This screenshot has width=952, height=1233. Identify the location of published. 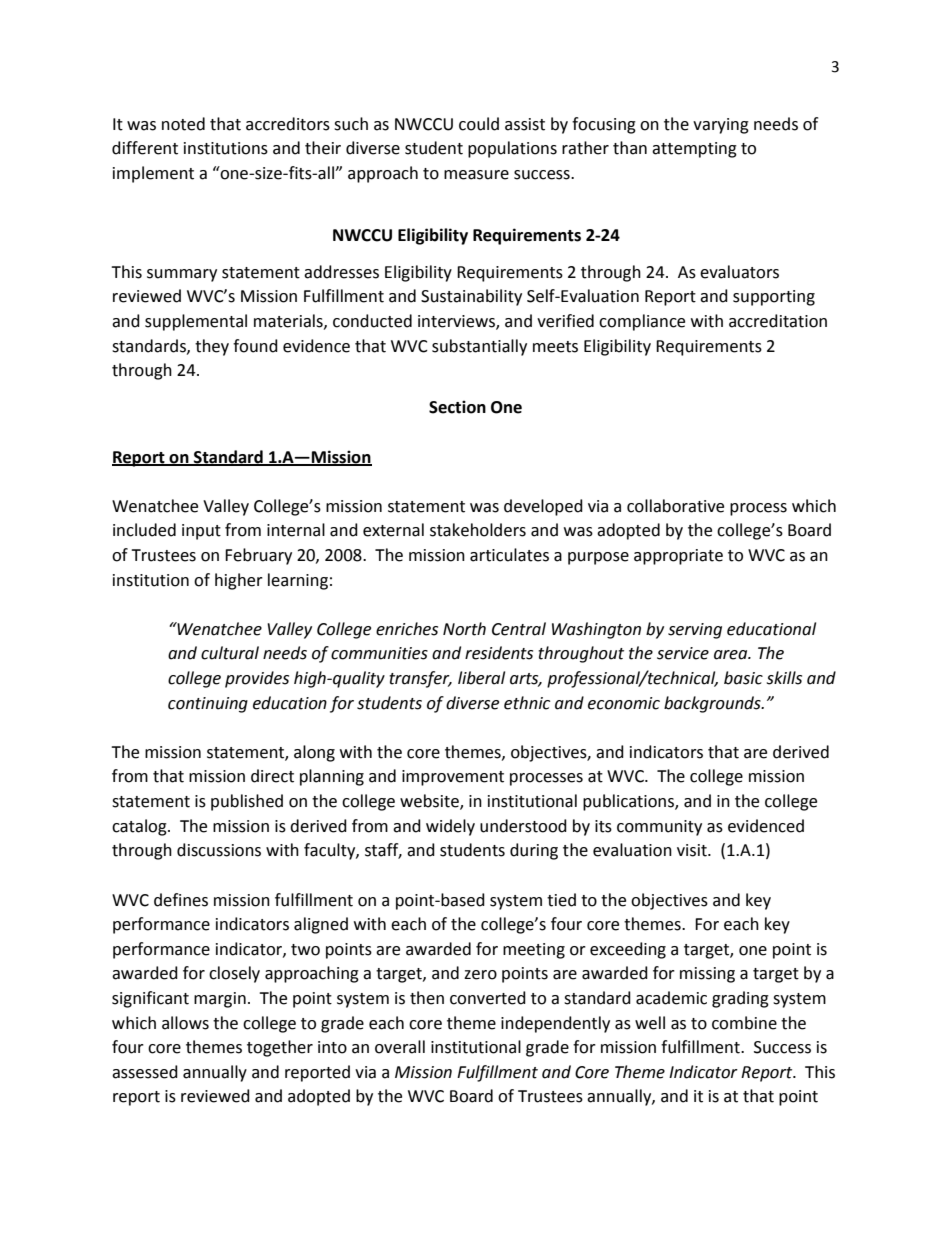
(247, 802).
